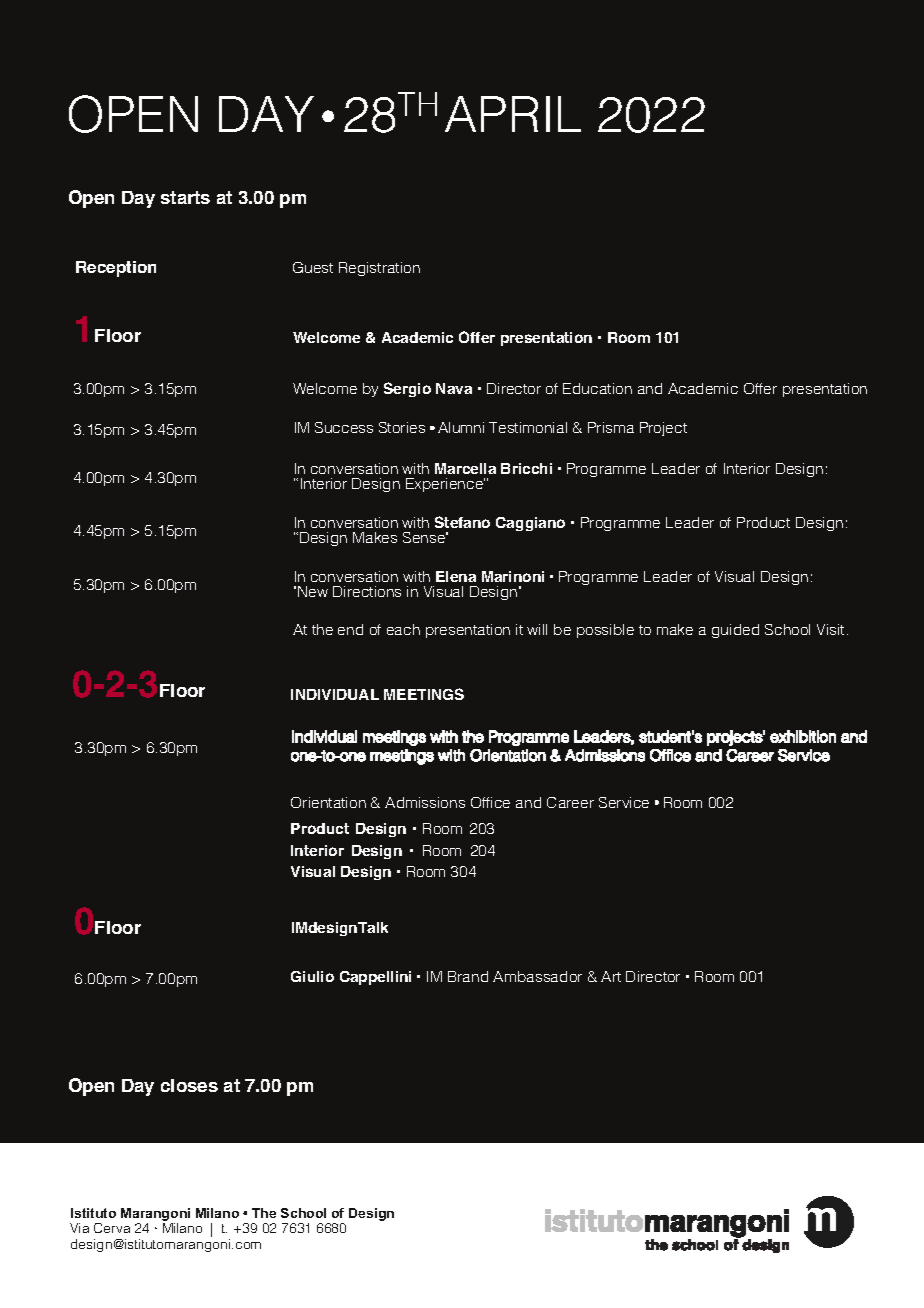 This image has height=1308, width=924. What do you see at coordinates (468, 976) in the image?
I see `Brand` at bounding box center [468, 976].
